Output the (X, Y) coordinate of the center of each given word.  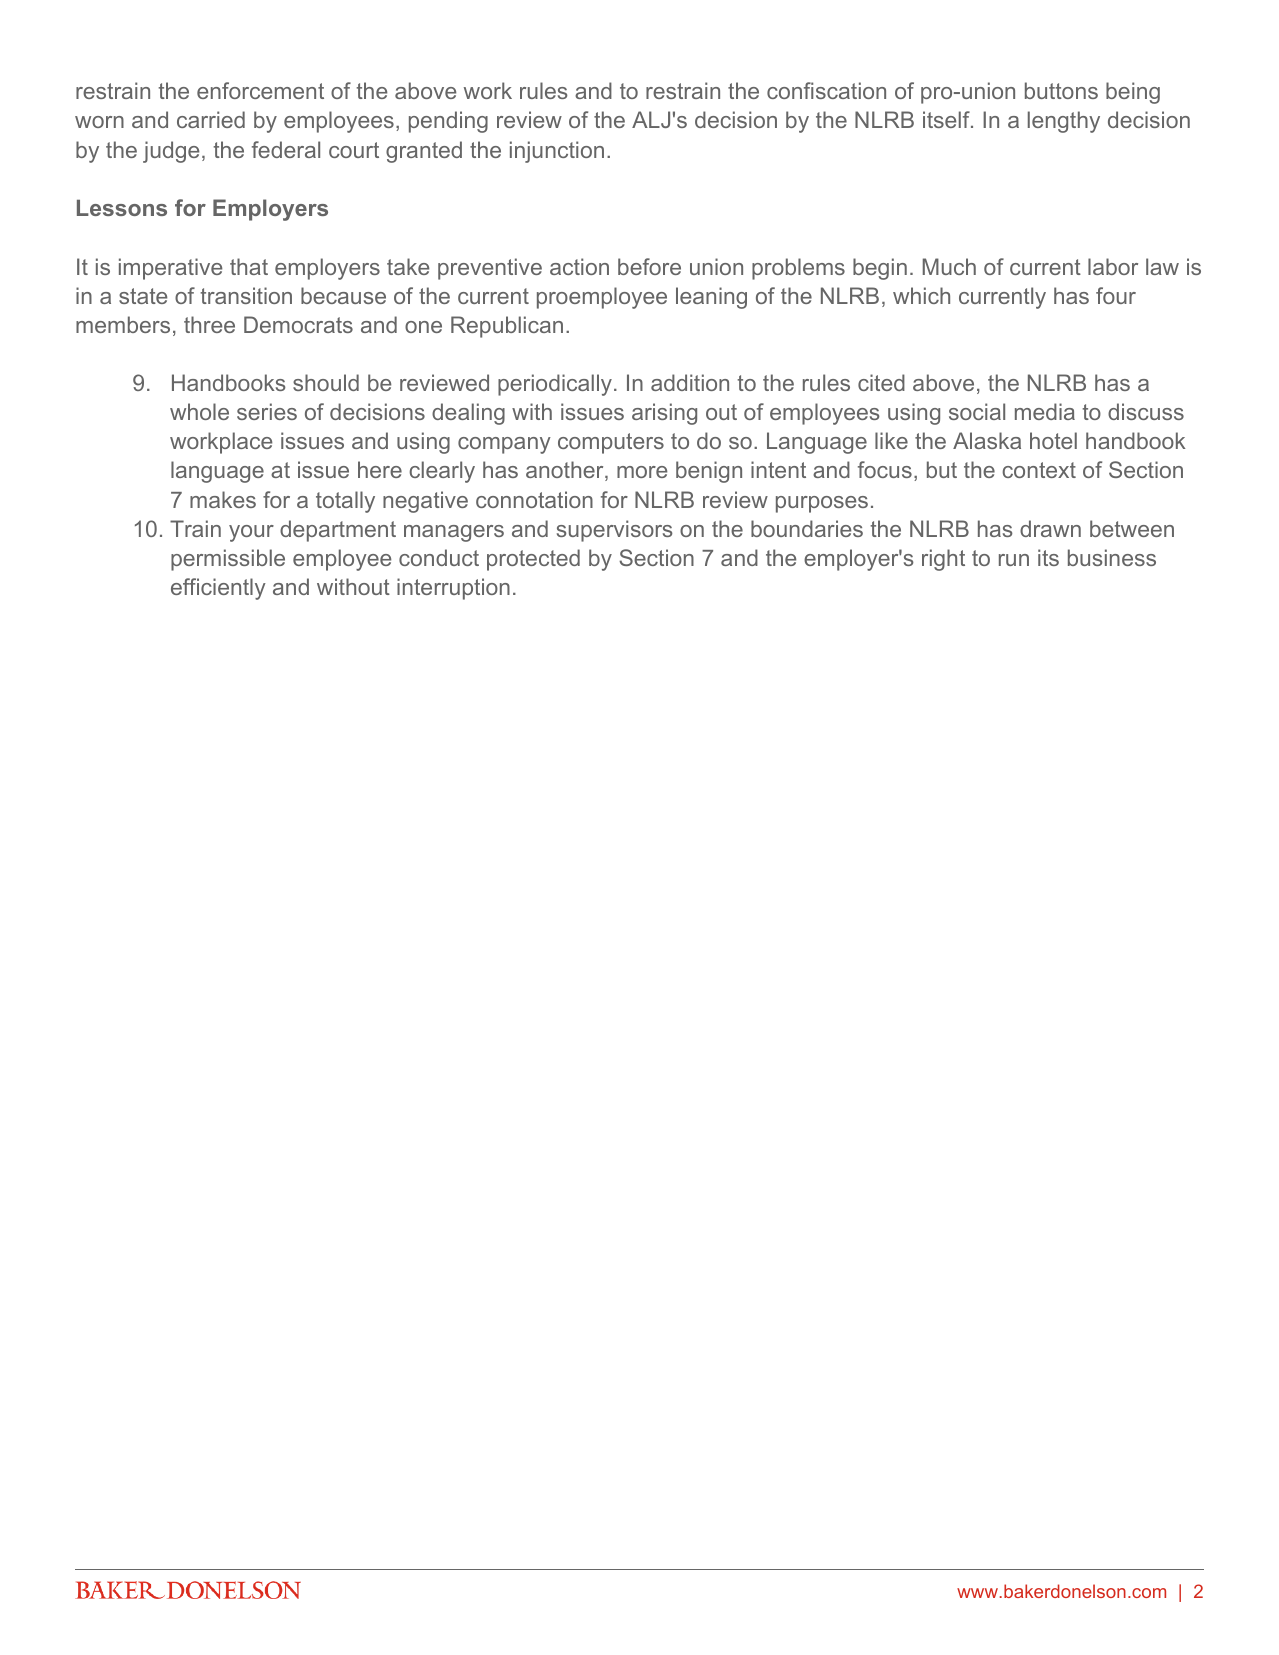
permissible (228, 560)
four (1116, 295)
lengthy (1064, 122)
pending (448, 122)
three (209, 324)
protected (533, 560)
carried (211, 119)
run (1014, 560)
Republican (507, 327)
